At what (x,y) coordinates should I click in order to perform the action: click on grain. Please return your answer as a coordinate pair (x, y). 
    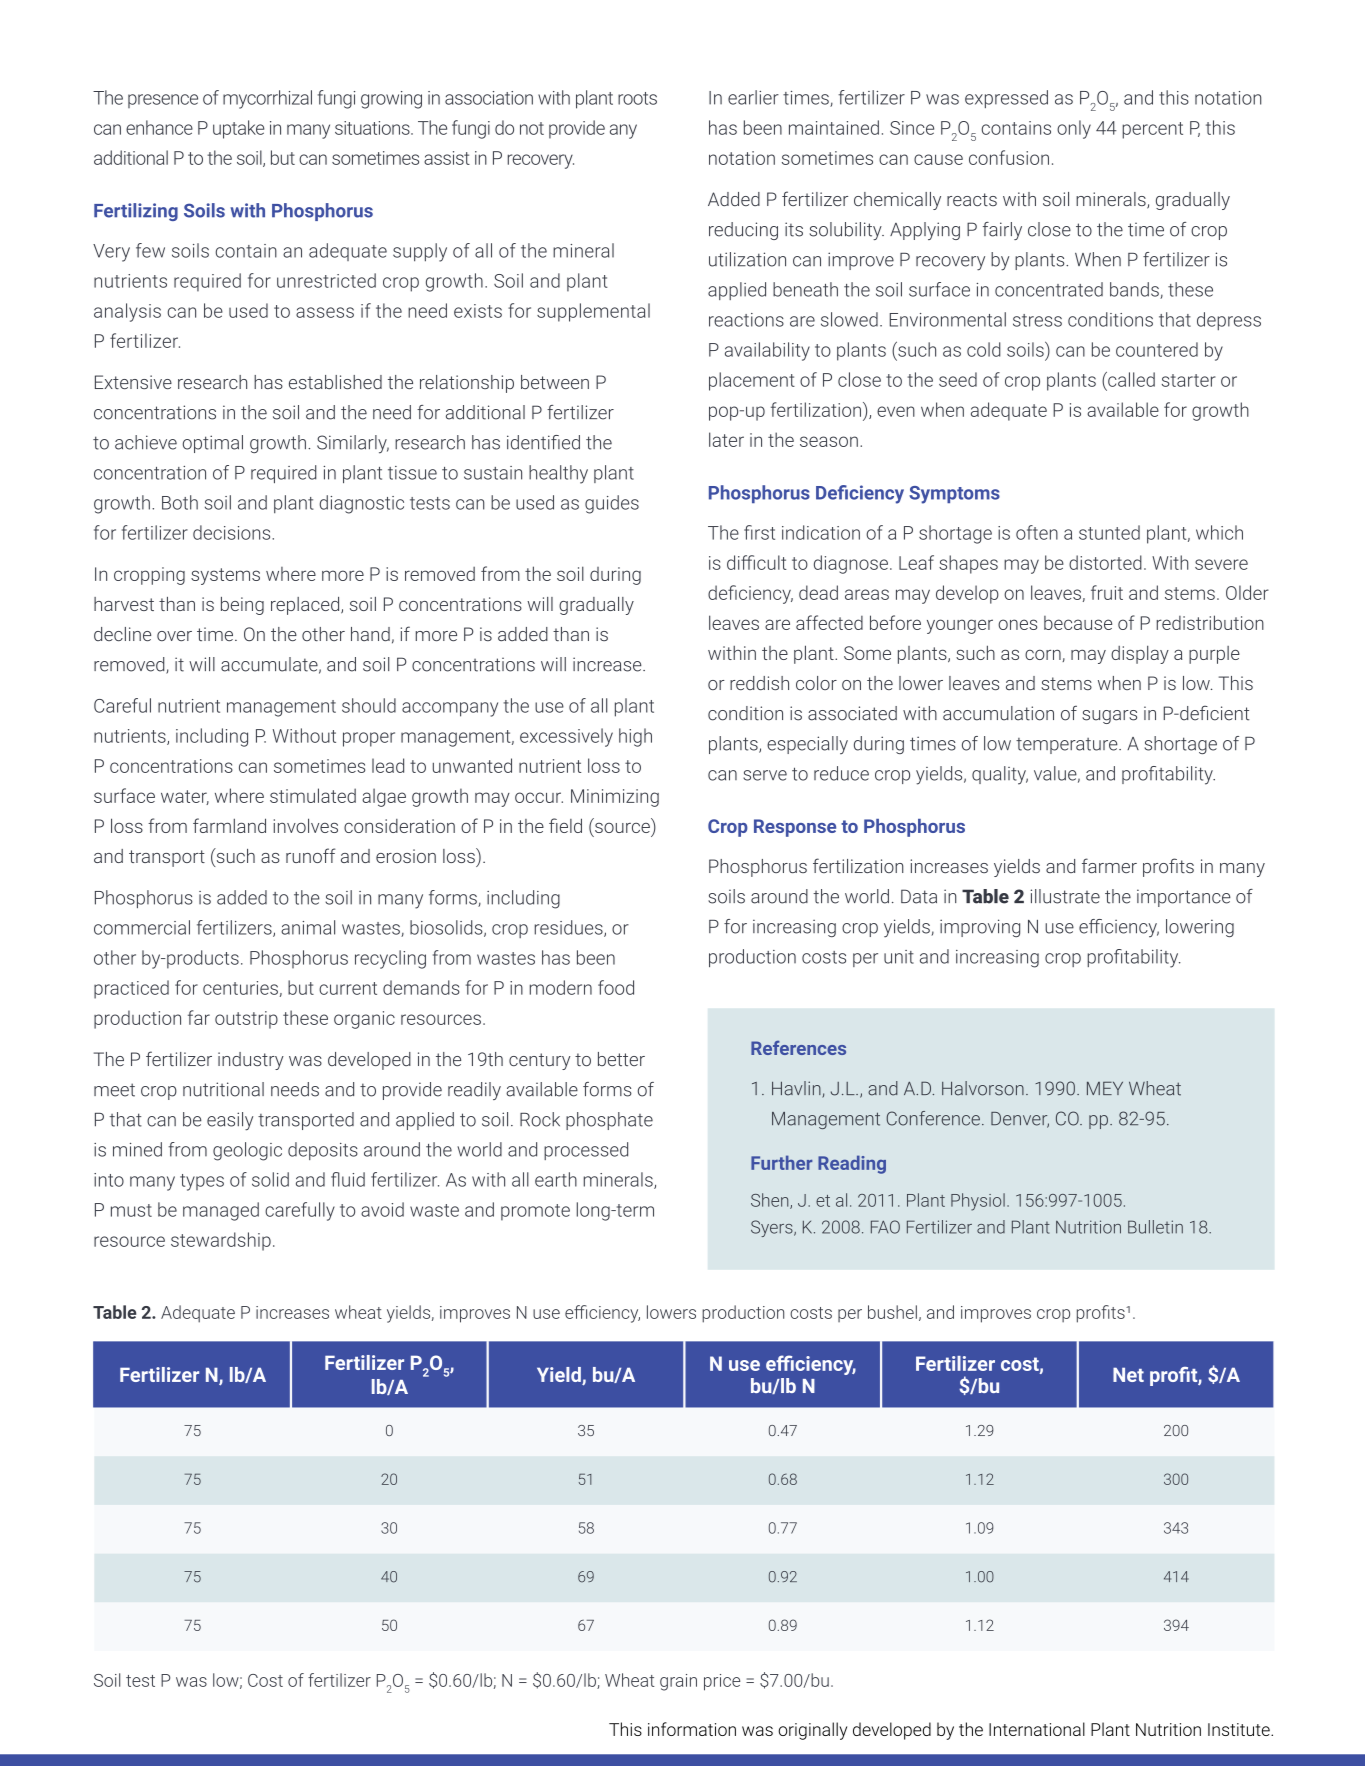
    Looking at the image, I should click on (678, 1682).
